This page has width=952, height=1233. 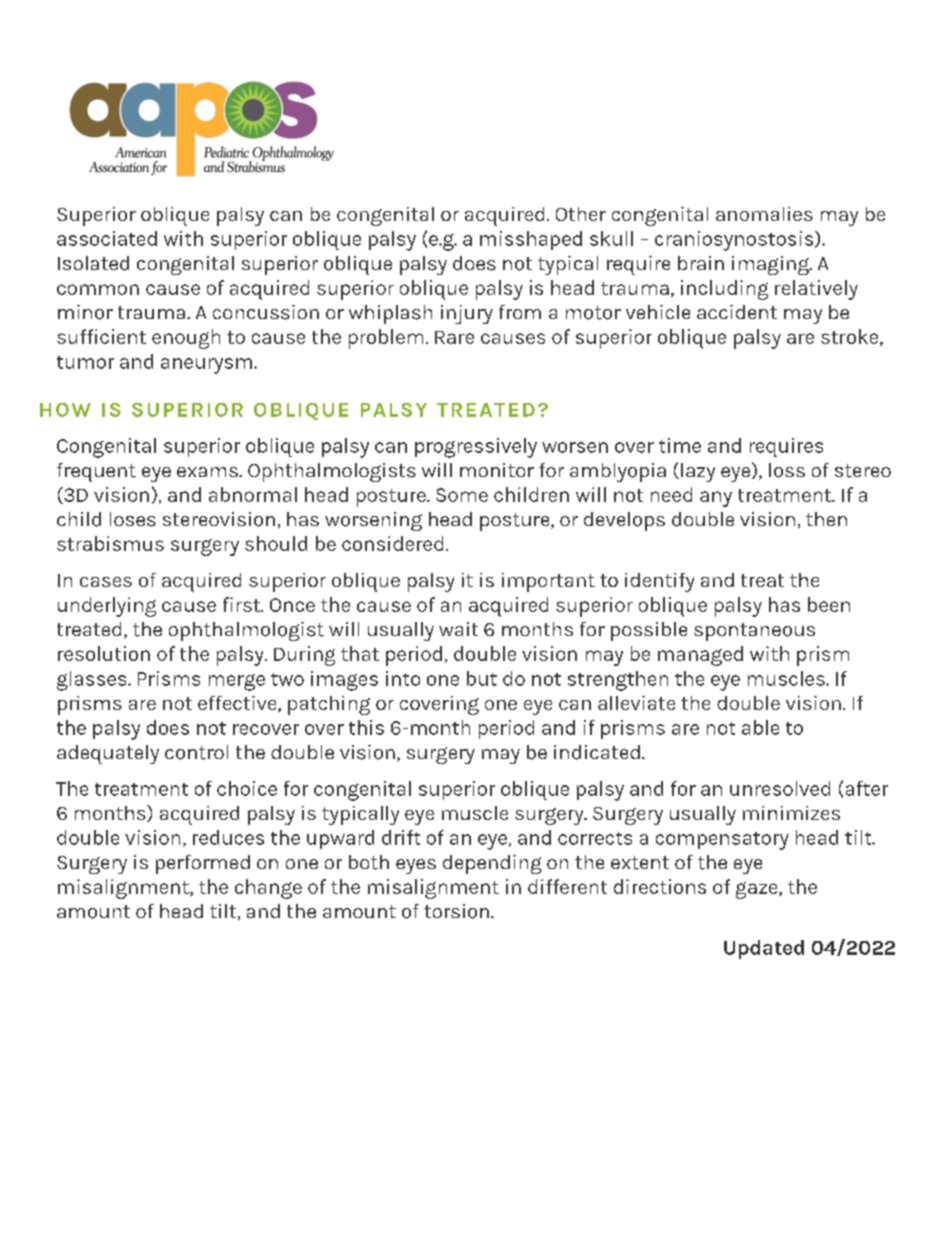 What do you see at coordinates (680, 445) in the page?
I see `time` at bounding box center [680, 445].
